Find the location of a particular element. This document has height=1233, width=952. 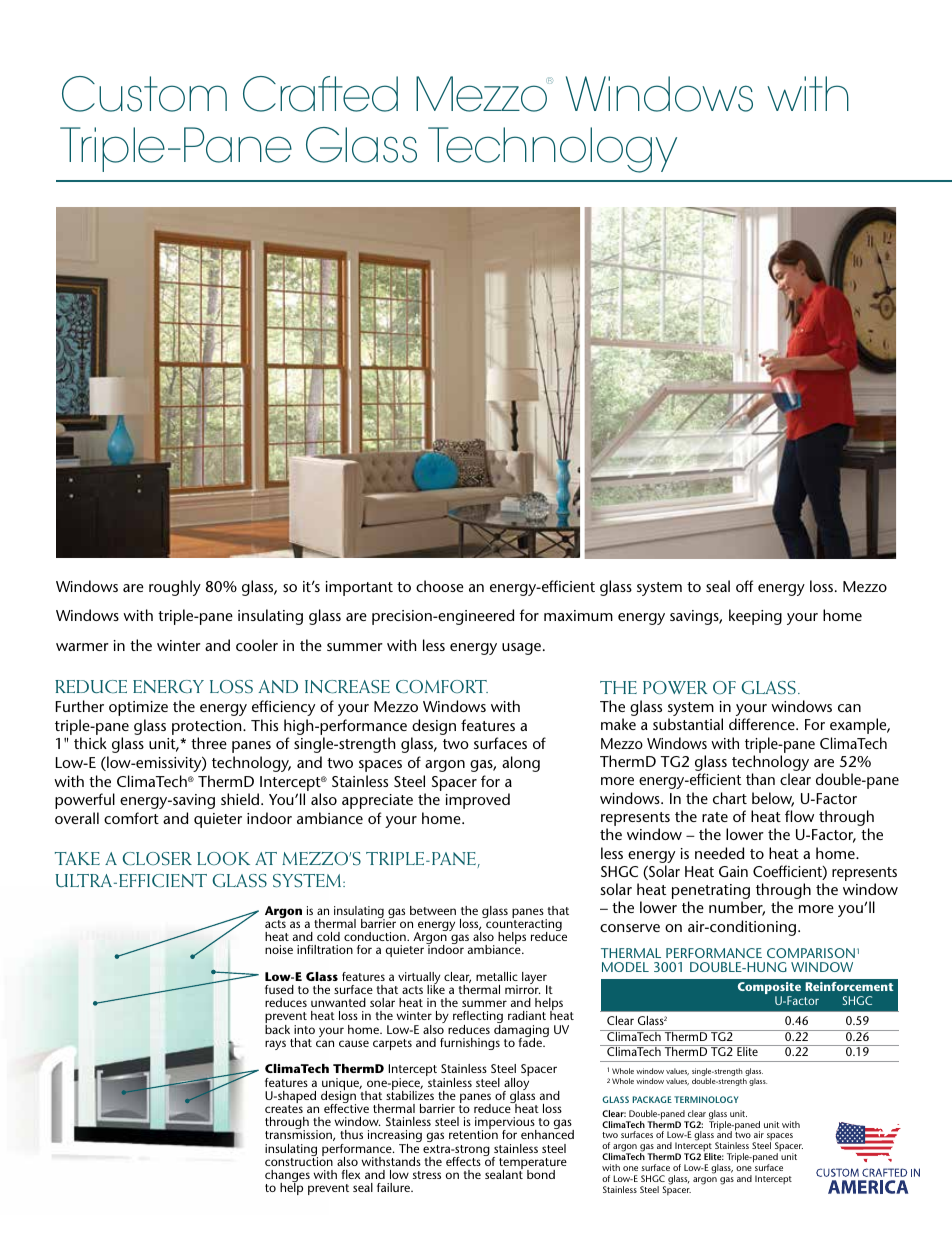

Custom is located at coordinates (144, 94).
